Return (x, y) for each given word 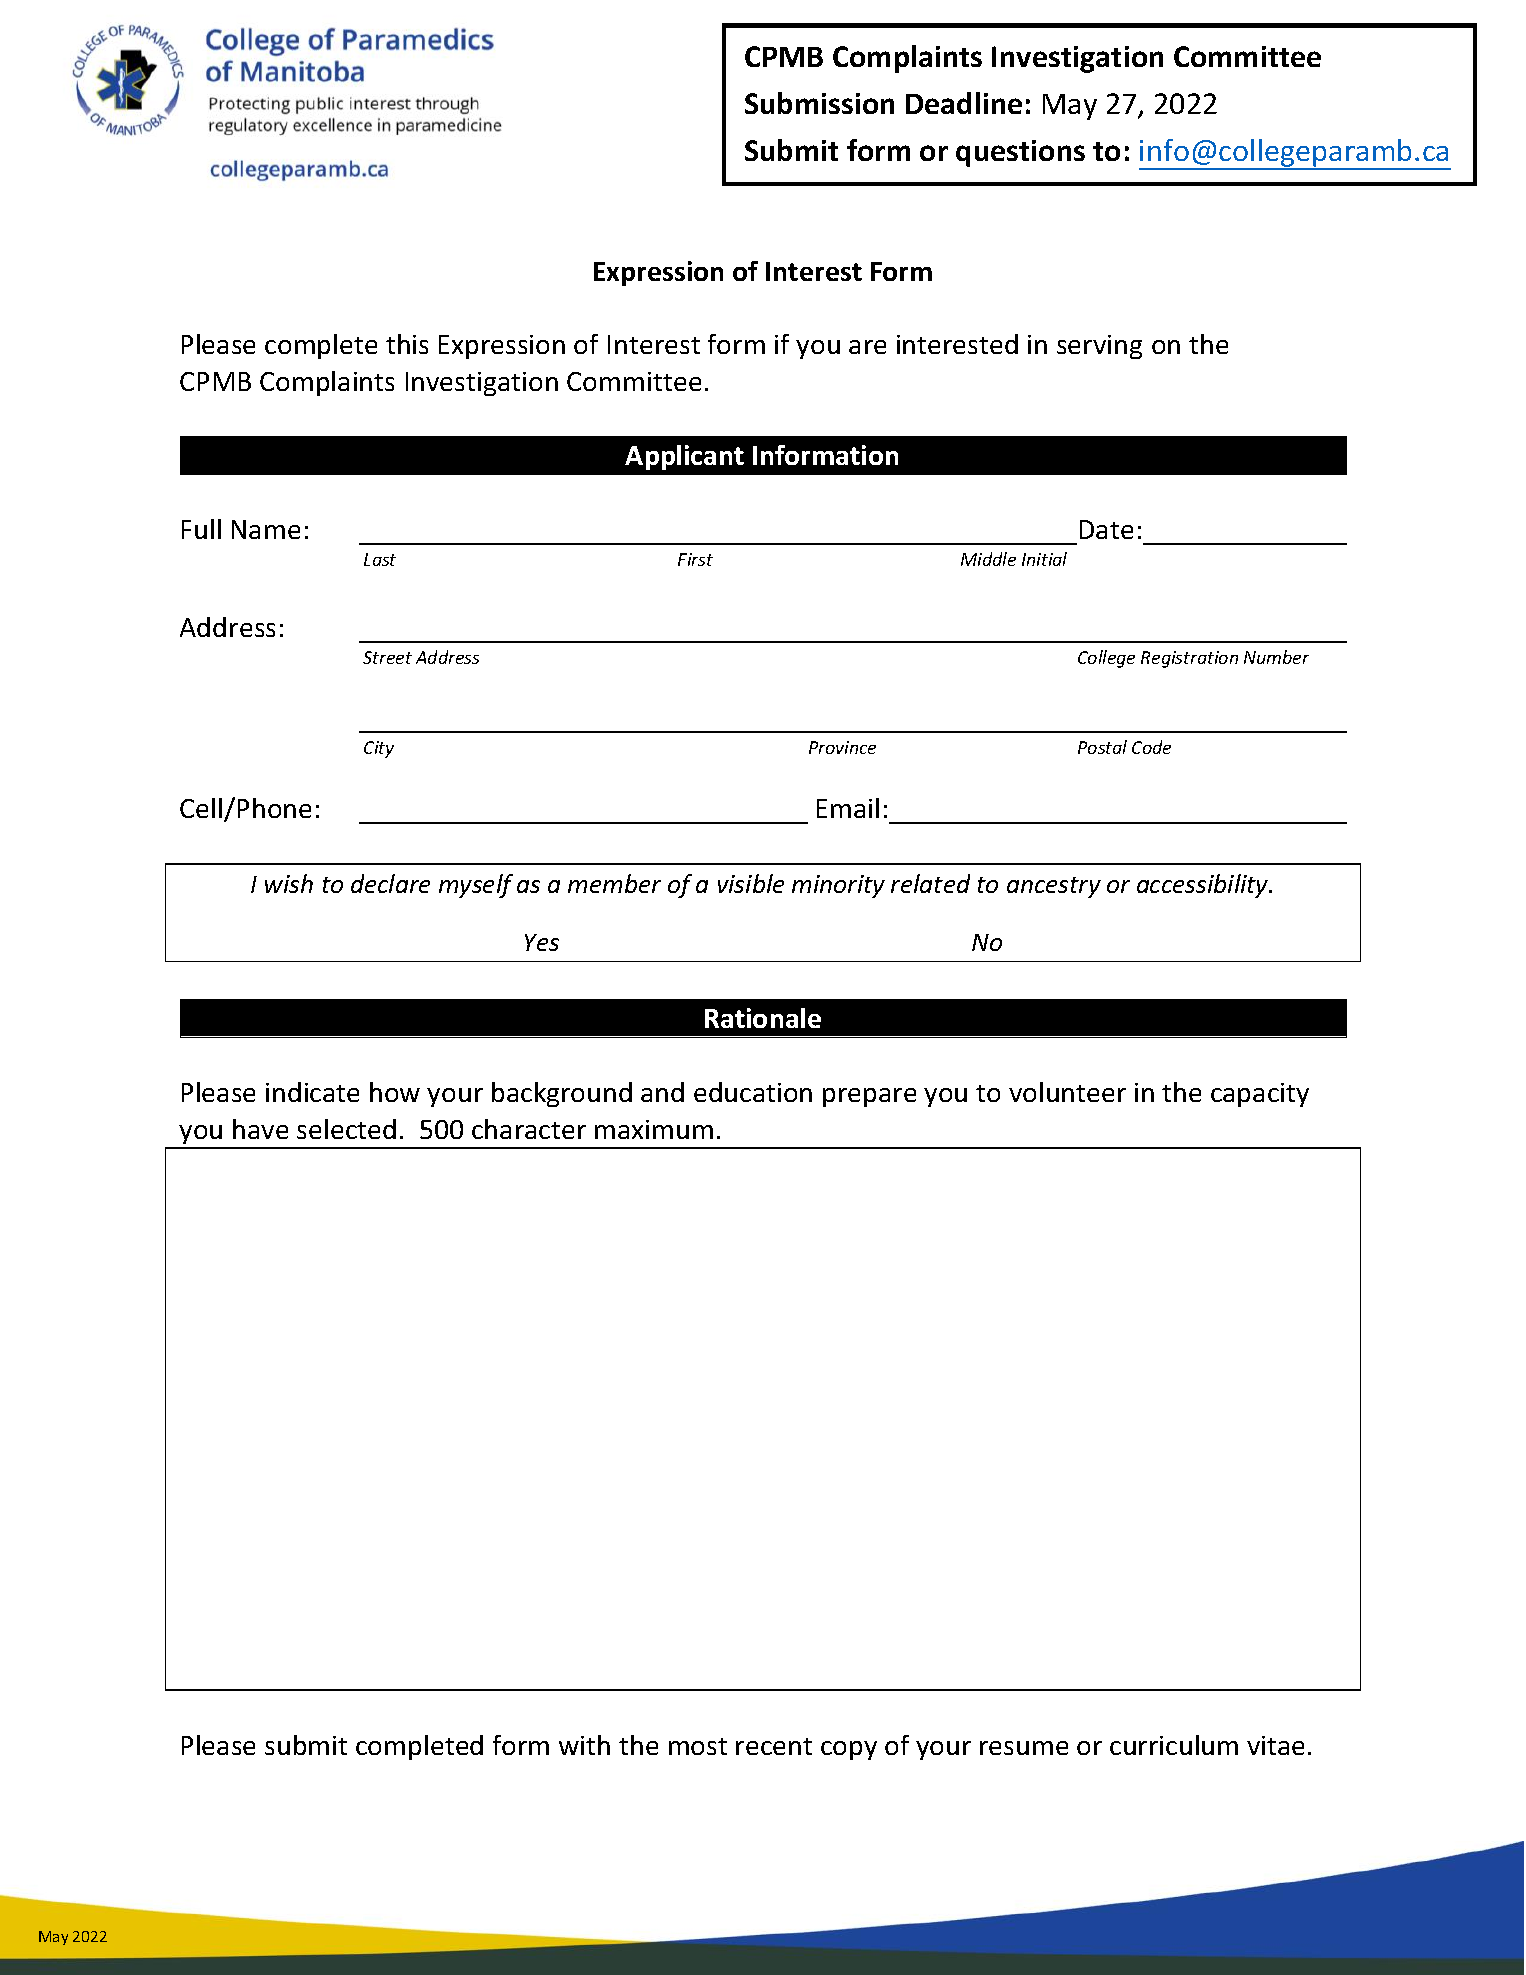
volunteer (1067, 1092)
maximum (654, 1129)
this (407, 344)
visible (751, 883)
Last (380, 559)
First (695, 559)
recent (774, 1746)
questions (1020, 153)
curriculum (1174, 1745)
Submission (819, 103)
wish (289, 883)
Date (1106, 529)
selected (346, 1129)
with (584, 1745)
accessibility (1204, 886)
